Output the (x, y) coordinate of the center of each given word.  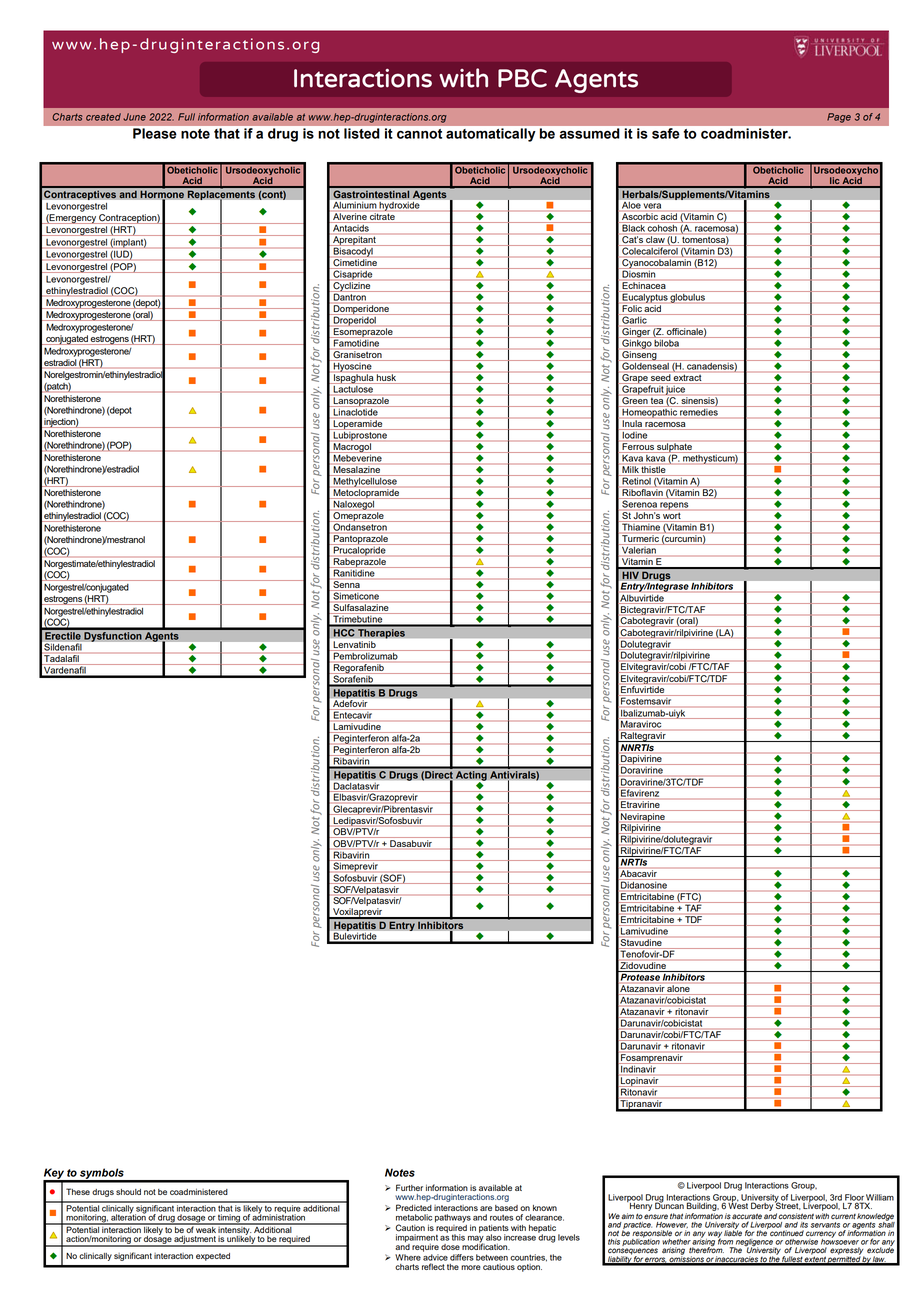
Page (839, 118)
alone (679, 990)
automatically (490, 135)
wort (672, 517)
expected (213, 1257)
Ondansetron (360, 526)
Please (154, 133)
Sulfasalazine (361, 609)
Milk (630, 471)
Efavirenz (640, 793)
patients (494, 1230)
